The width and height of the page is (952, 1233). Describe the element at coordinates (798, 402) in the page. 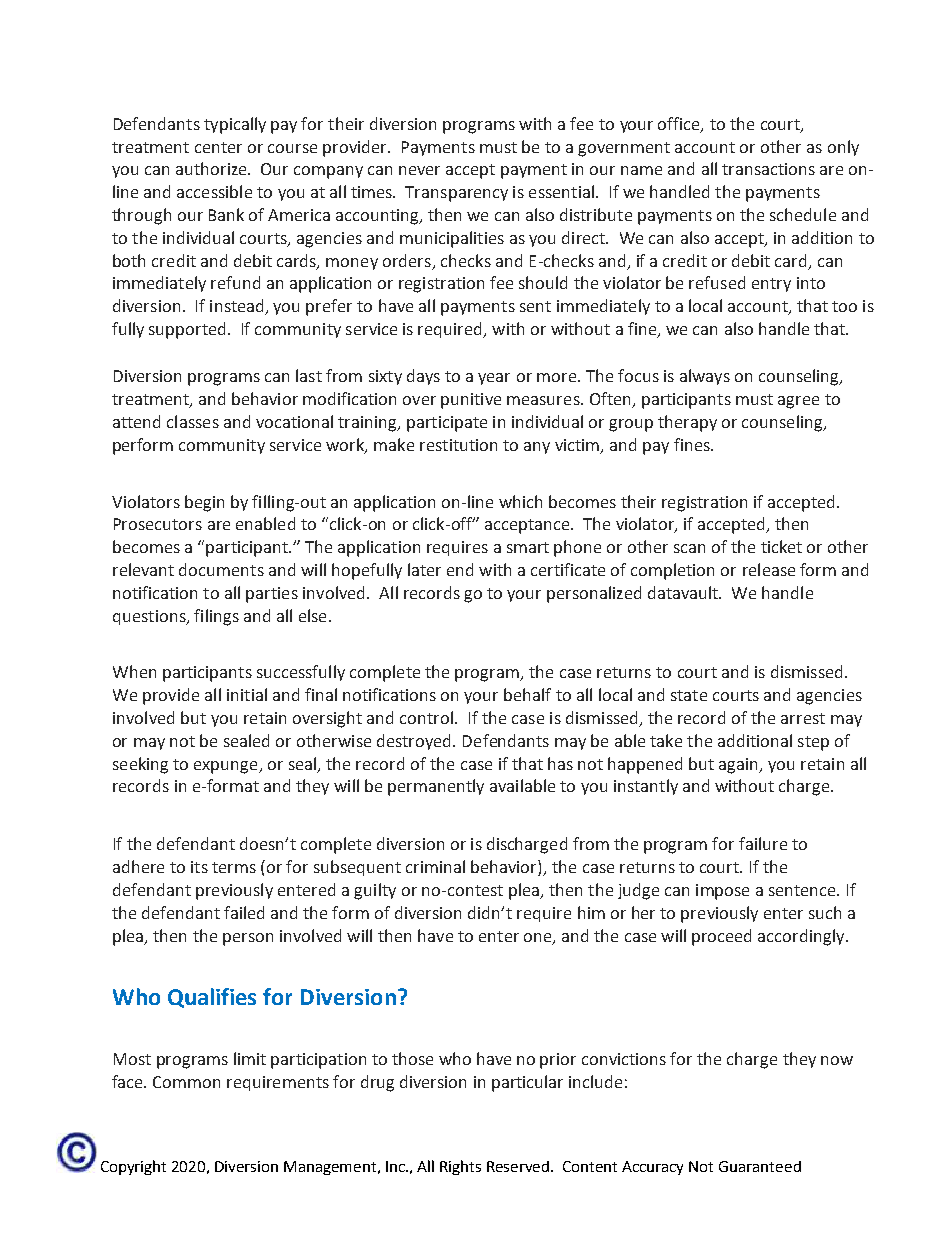

I see `agree` at that location.
